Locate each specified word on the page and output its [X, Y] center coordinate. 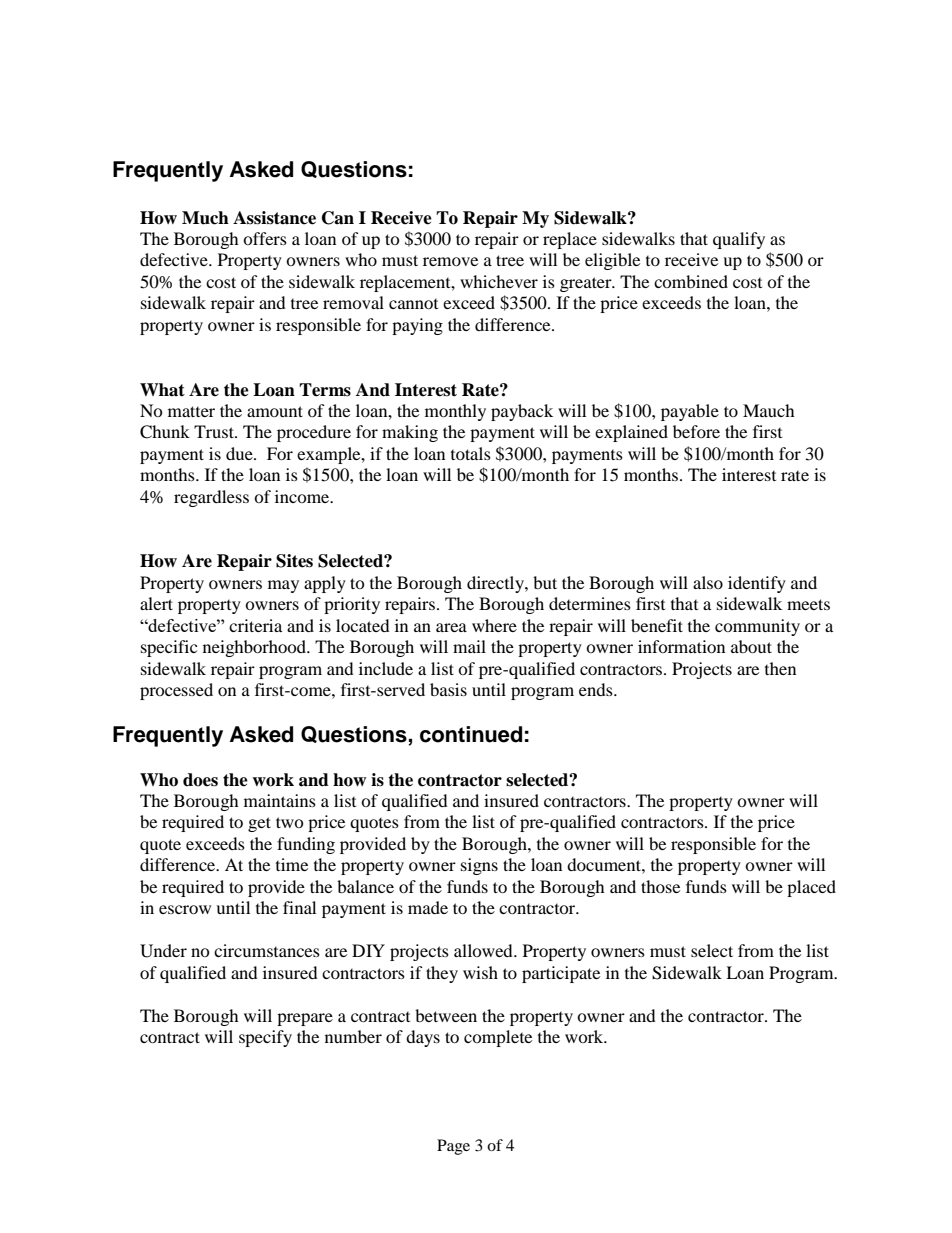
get [259, 824]
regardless [211, 498]
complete [498, 1038]
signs [479, 866]
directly [496, 584]
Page [453, 1147]
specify [265, 1038]
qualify [739, 240]
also [708, 582]
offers [265, 238]
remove [450, 261]
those [660, 886]
